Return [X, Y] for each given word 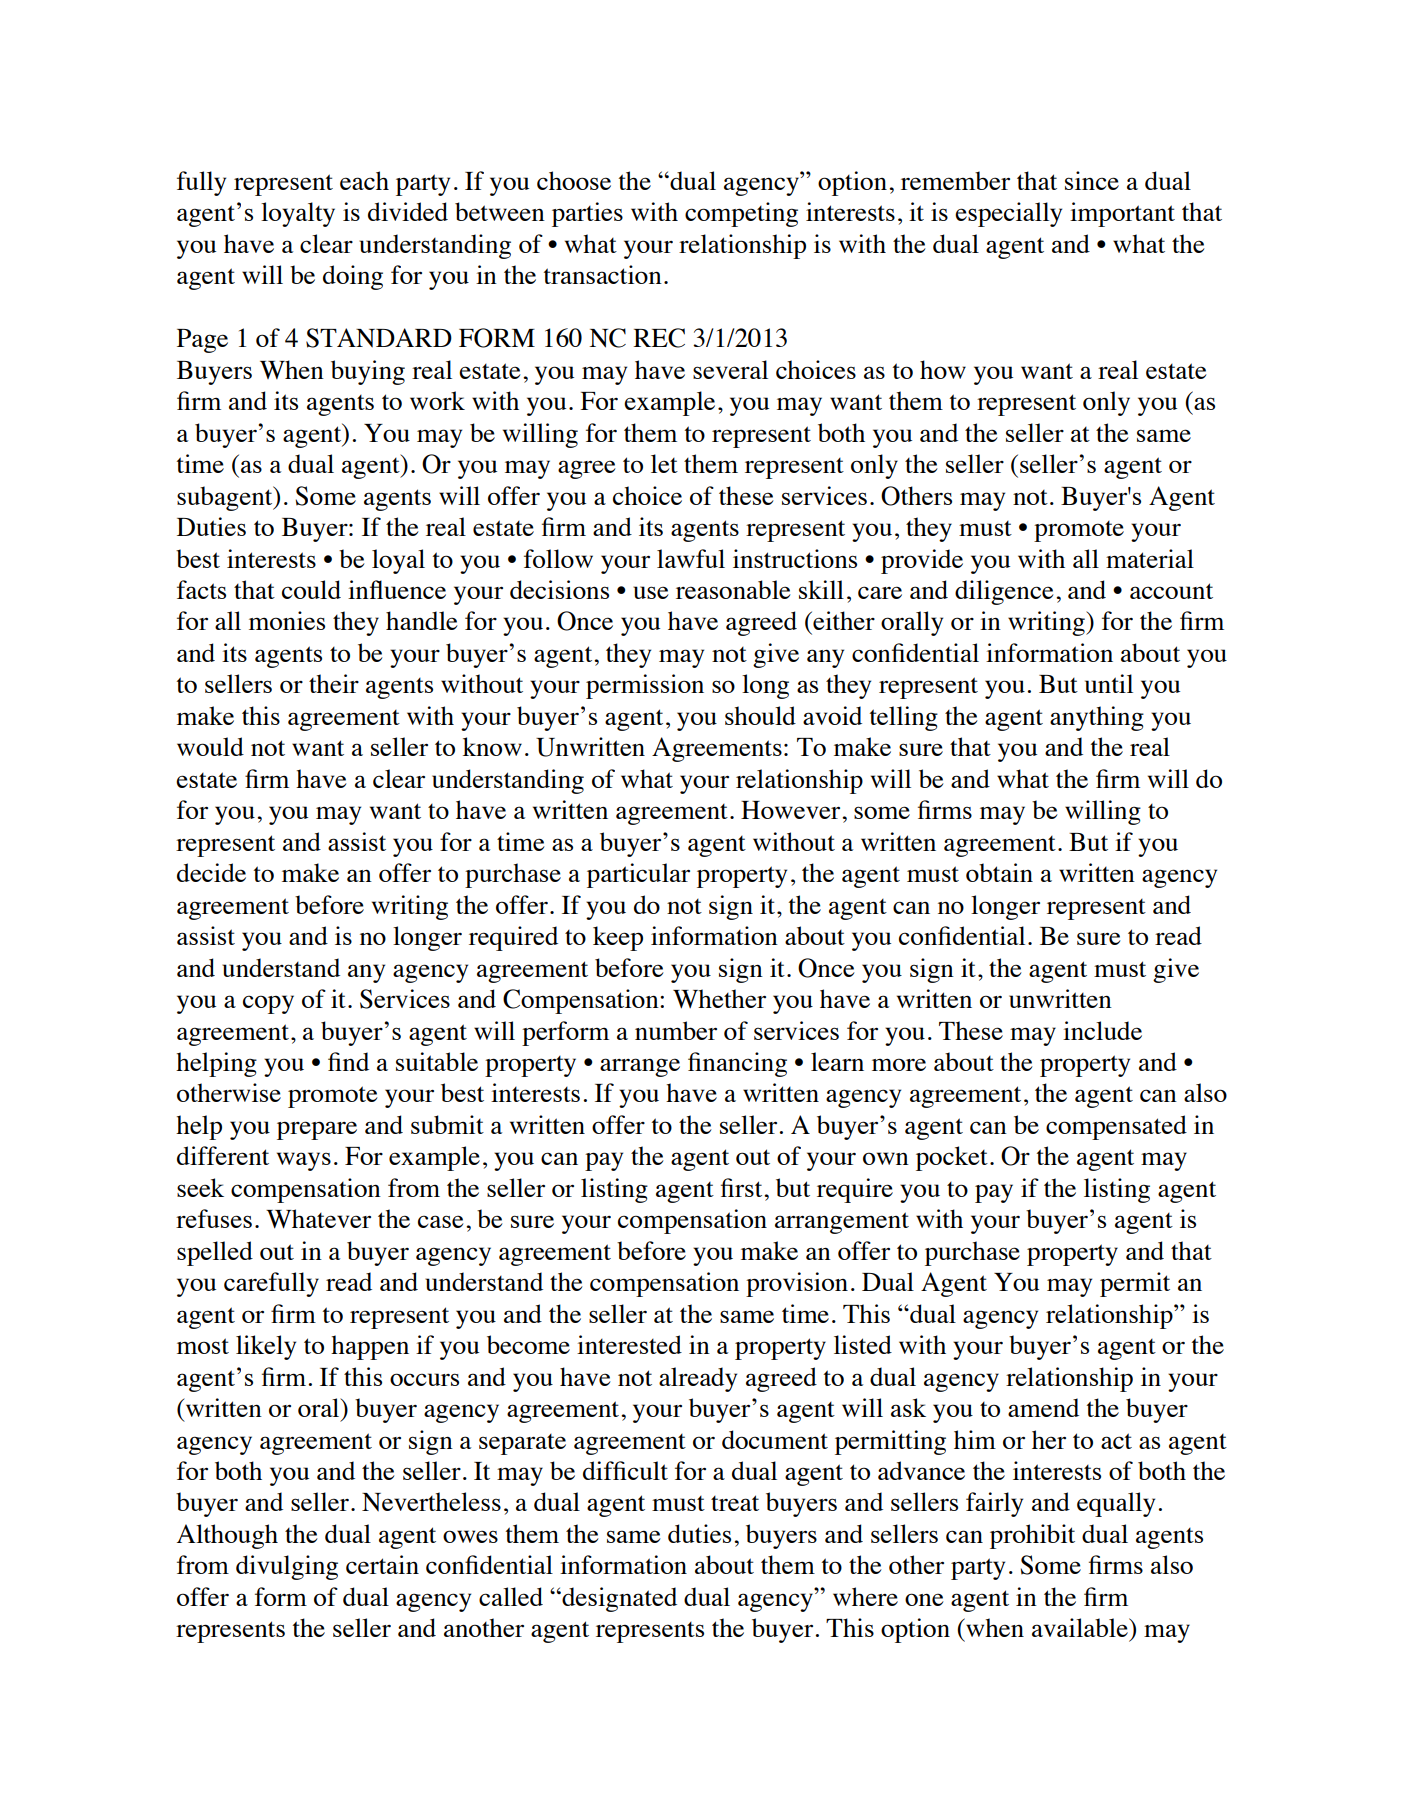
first [743, 1187]
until [1109, 683]
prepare [317, 1130]
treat [735, 1503]
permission [645, 686]
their [334, 683]
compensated [1116, 1127]
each [364, 180]
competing [741, 214]
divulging [287, 1567]
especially [1008, 214]
